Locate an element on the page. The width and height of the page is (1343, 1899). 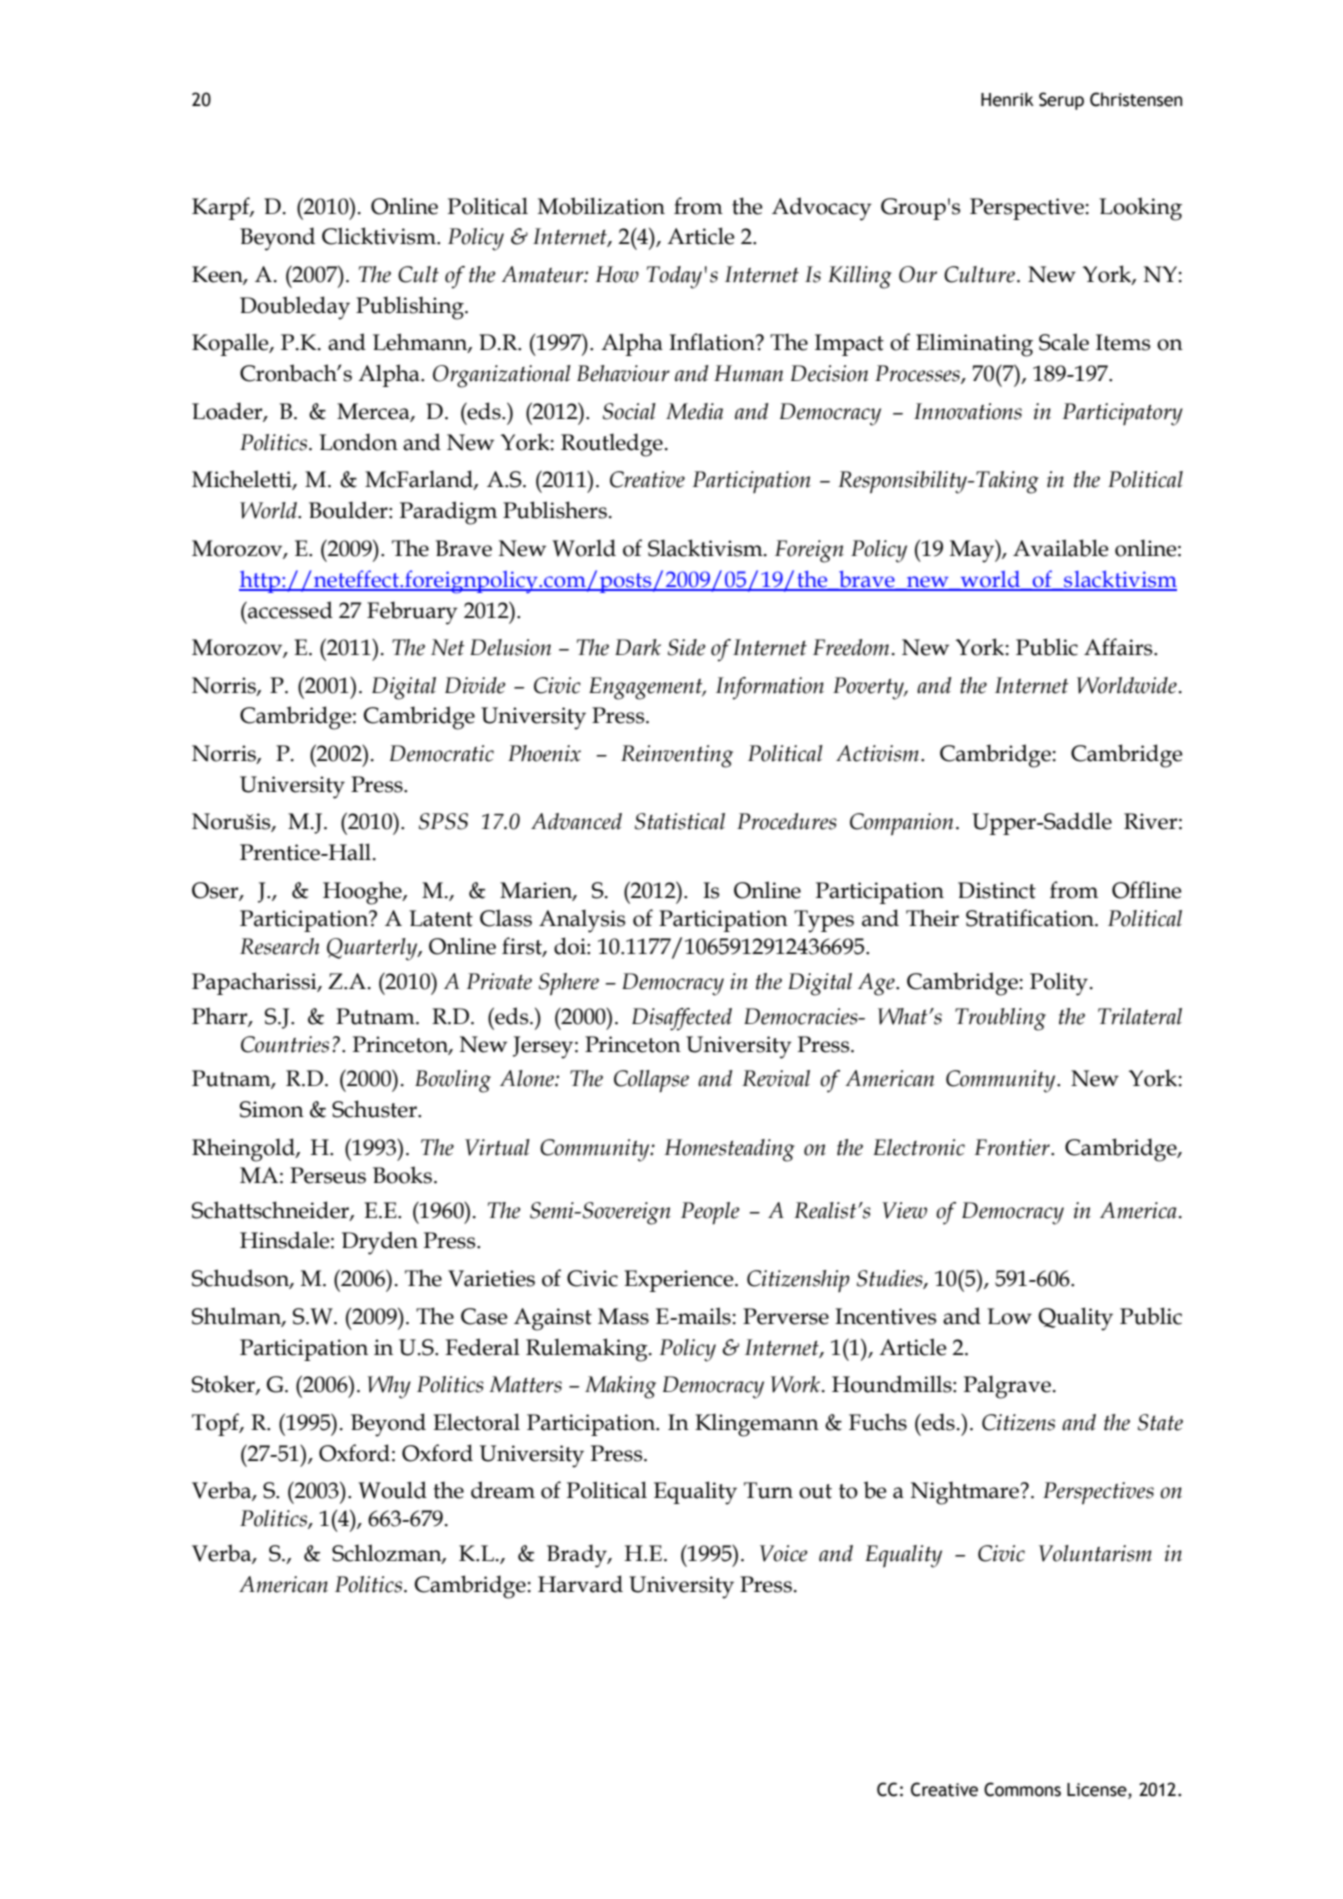
Mobilization is located at coordinates (601, 206).
